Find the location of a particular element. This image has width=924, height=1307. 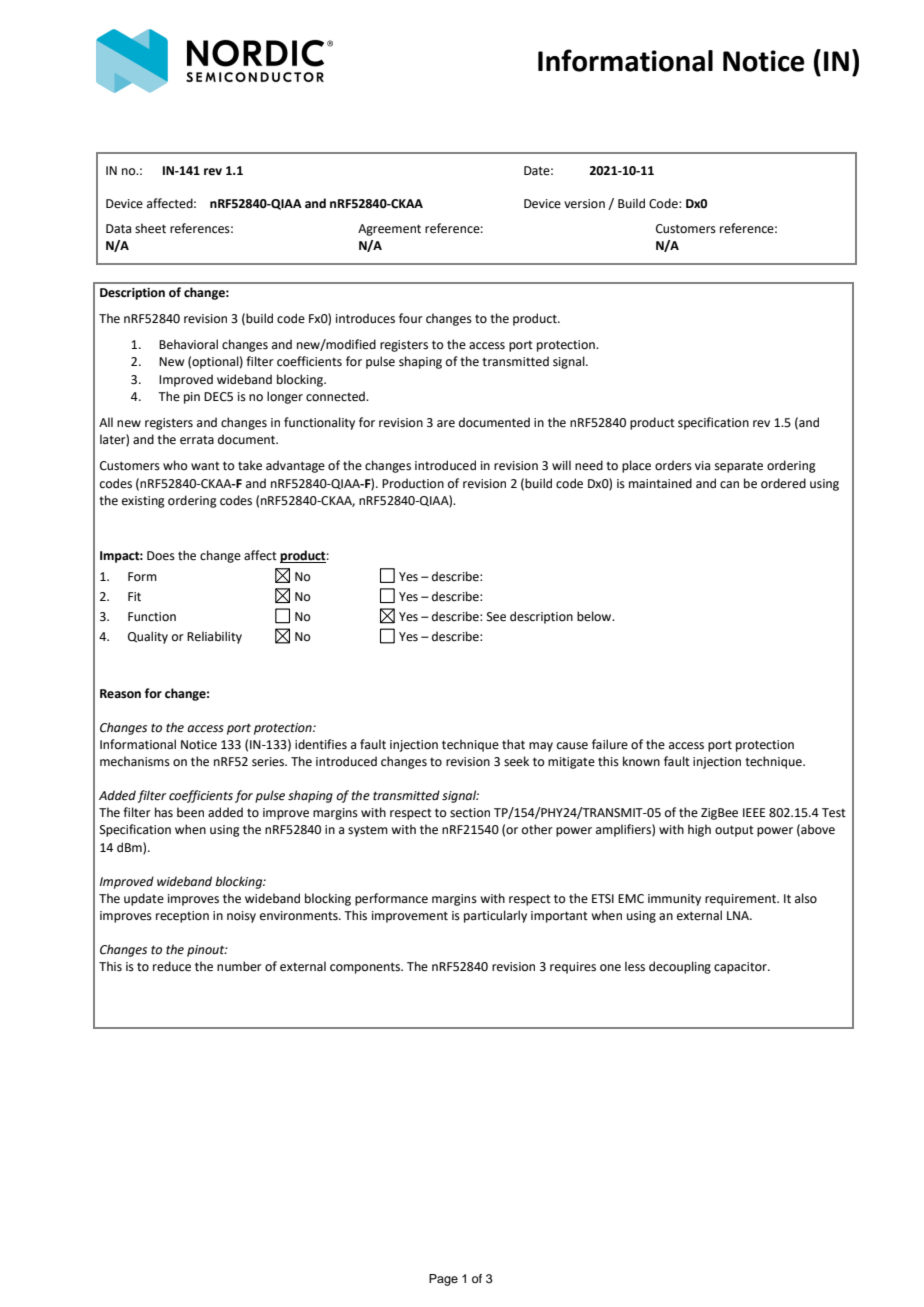

below is located at coordinates (595, 616).
